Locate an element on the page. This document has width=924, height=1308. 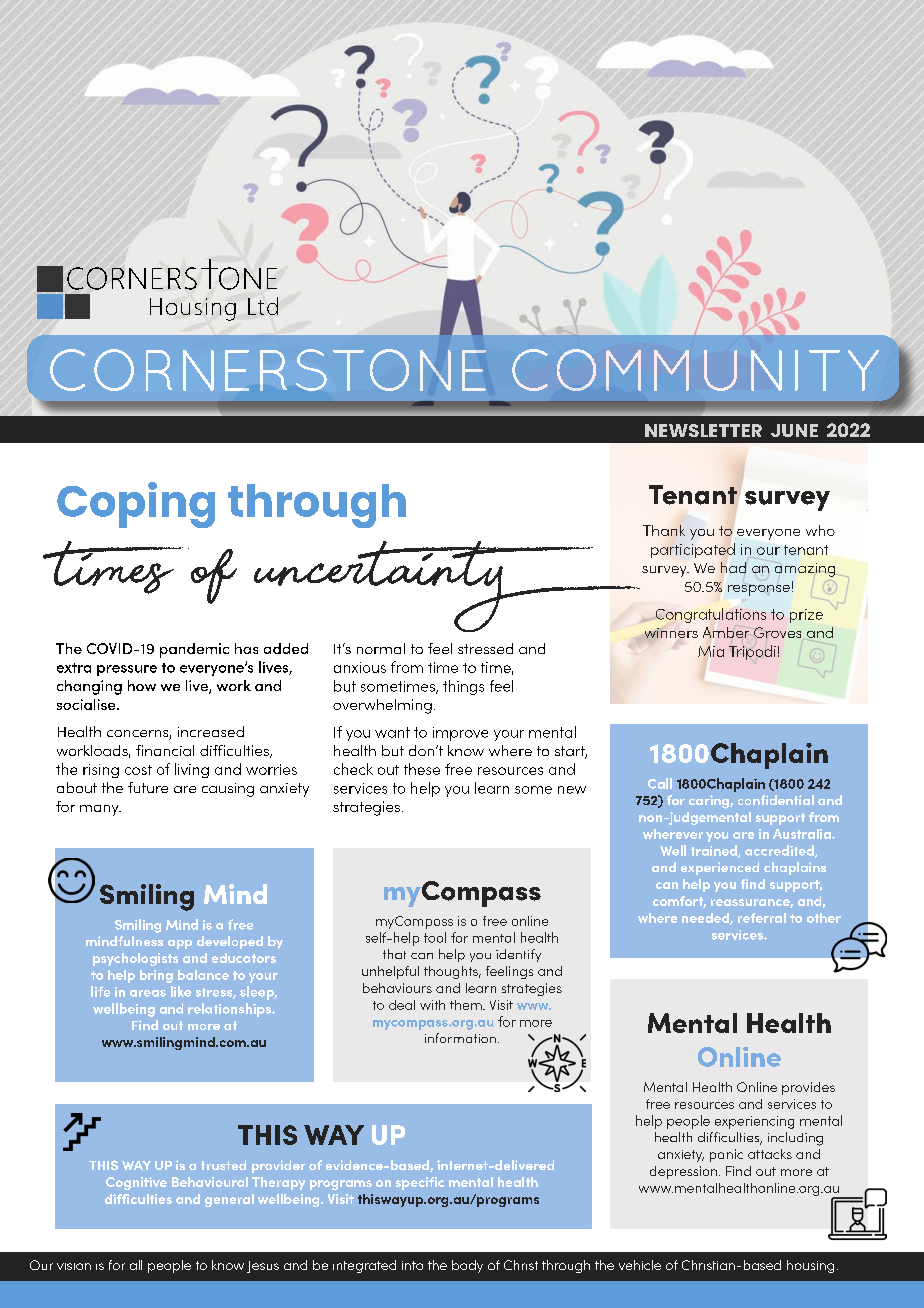
general is located at coordinates (229, 1200).
